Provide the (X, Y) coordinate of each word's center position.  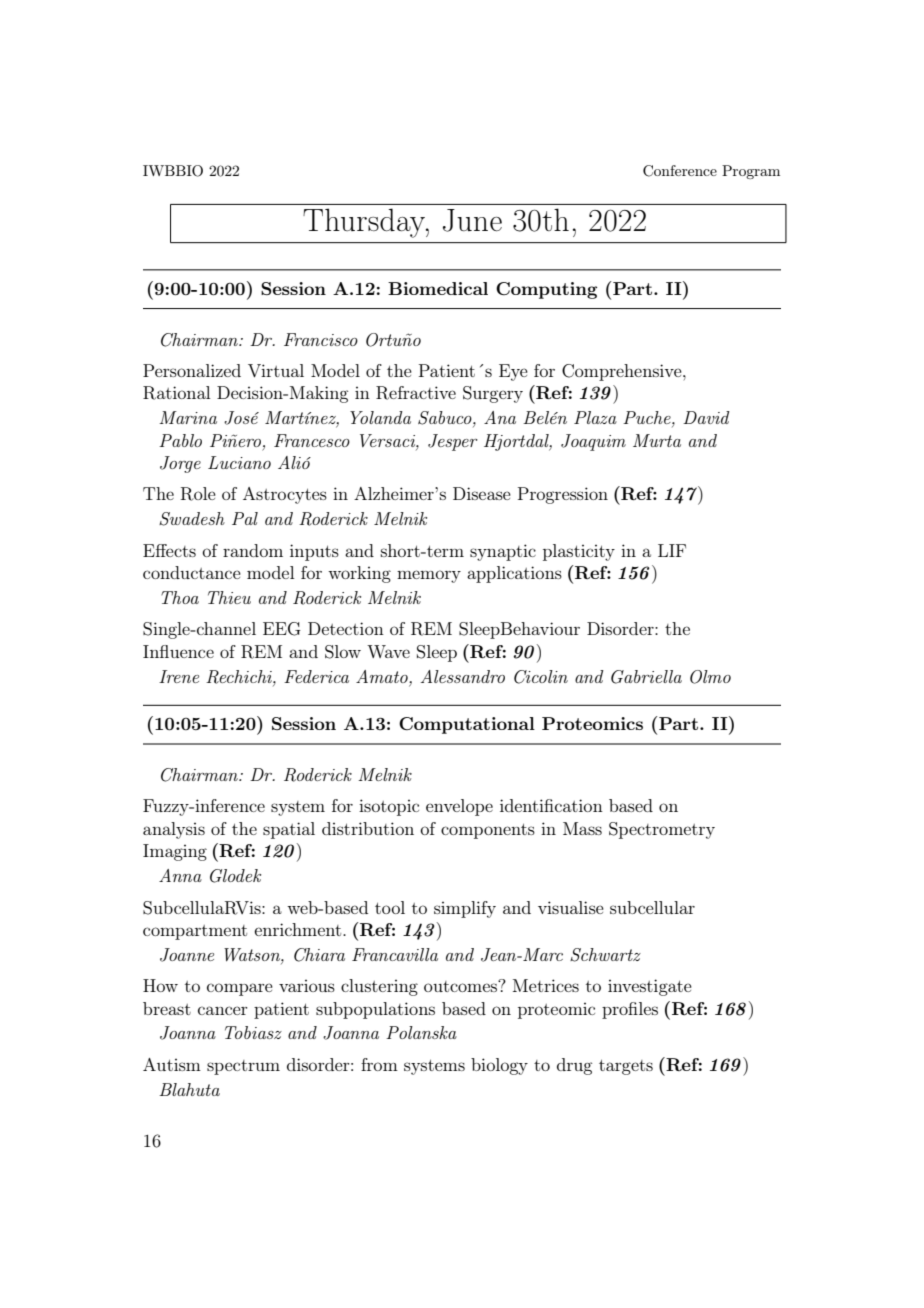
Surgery (493, 394)
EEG (282, 629)
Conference (680, 171)
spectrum (243, 1067)
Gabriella (646, 677)
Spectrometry (662, 830)
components (488, 831)
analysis (174, 830)
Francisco (321, 339)
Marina (188, 417)
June (472, 220)
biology (499, 1066)
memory (429, 576)
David (706, 417)
